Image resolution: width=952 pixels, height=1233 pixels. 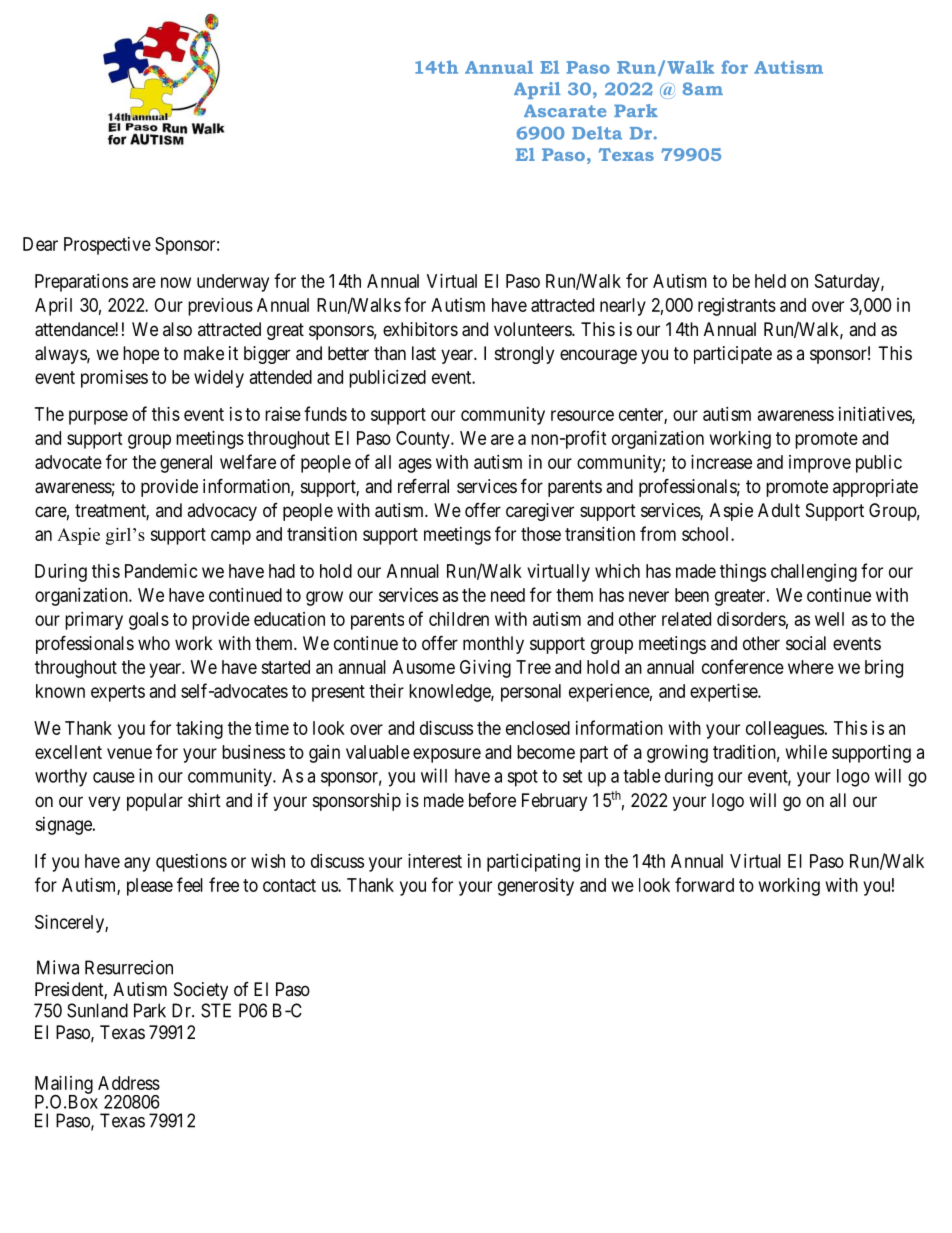 I want to click on children, so click(x=459, y=619).
